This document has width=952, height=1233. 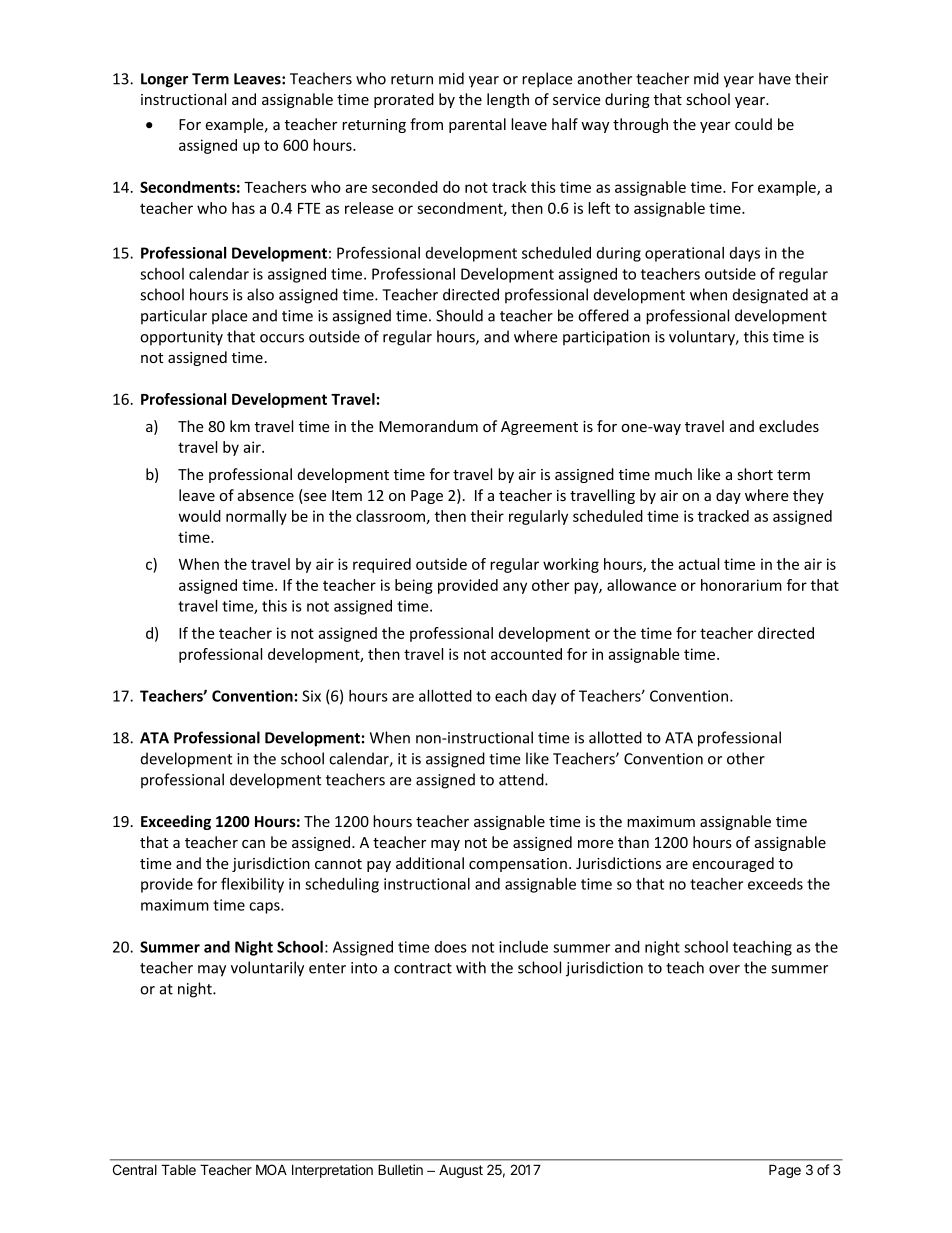 I want to click on Longer, so click(x=164, y=80).
